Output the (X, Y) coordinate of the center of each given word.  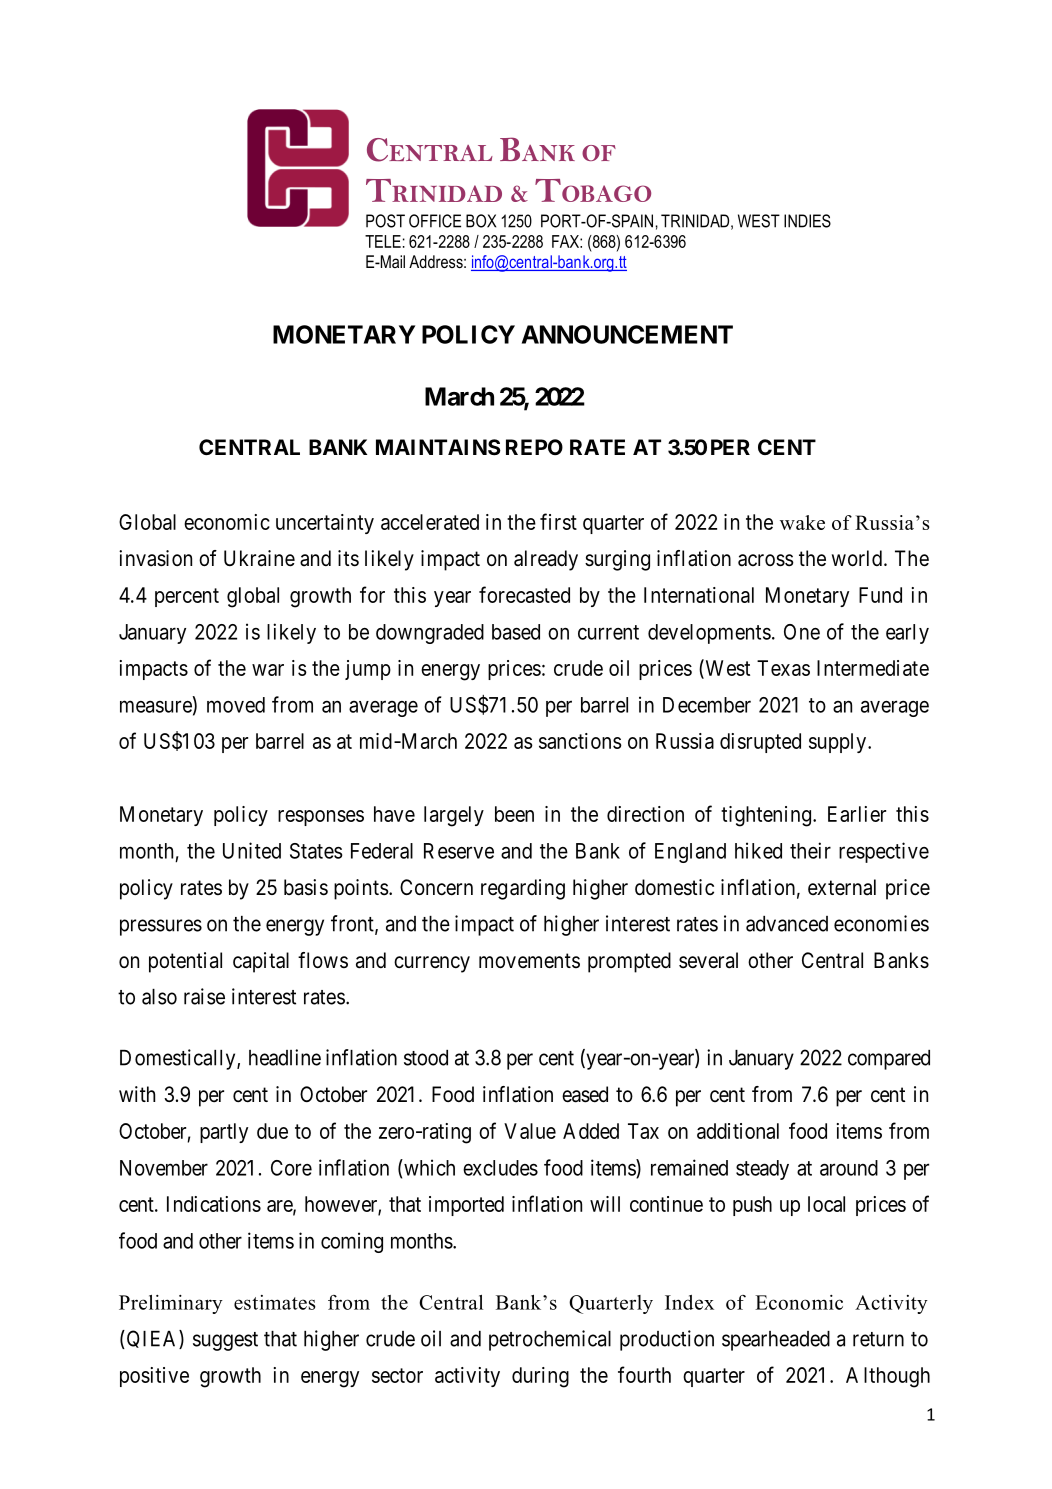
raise (204, 996)
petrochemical (550, 1340)
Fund (880, 595)
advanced (787, 924)
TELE (383, 241)
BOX (481, 221)
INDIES (807, 221)
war (268, 670)
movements (529, 961)
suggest (225, 1341)
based (516, 632)
